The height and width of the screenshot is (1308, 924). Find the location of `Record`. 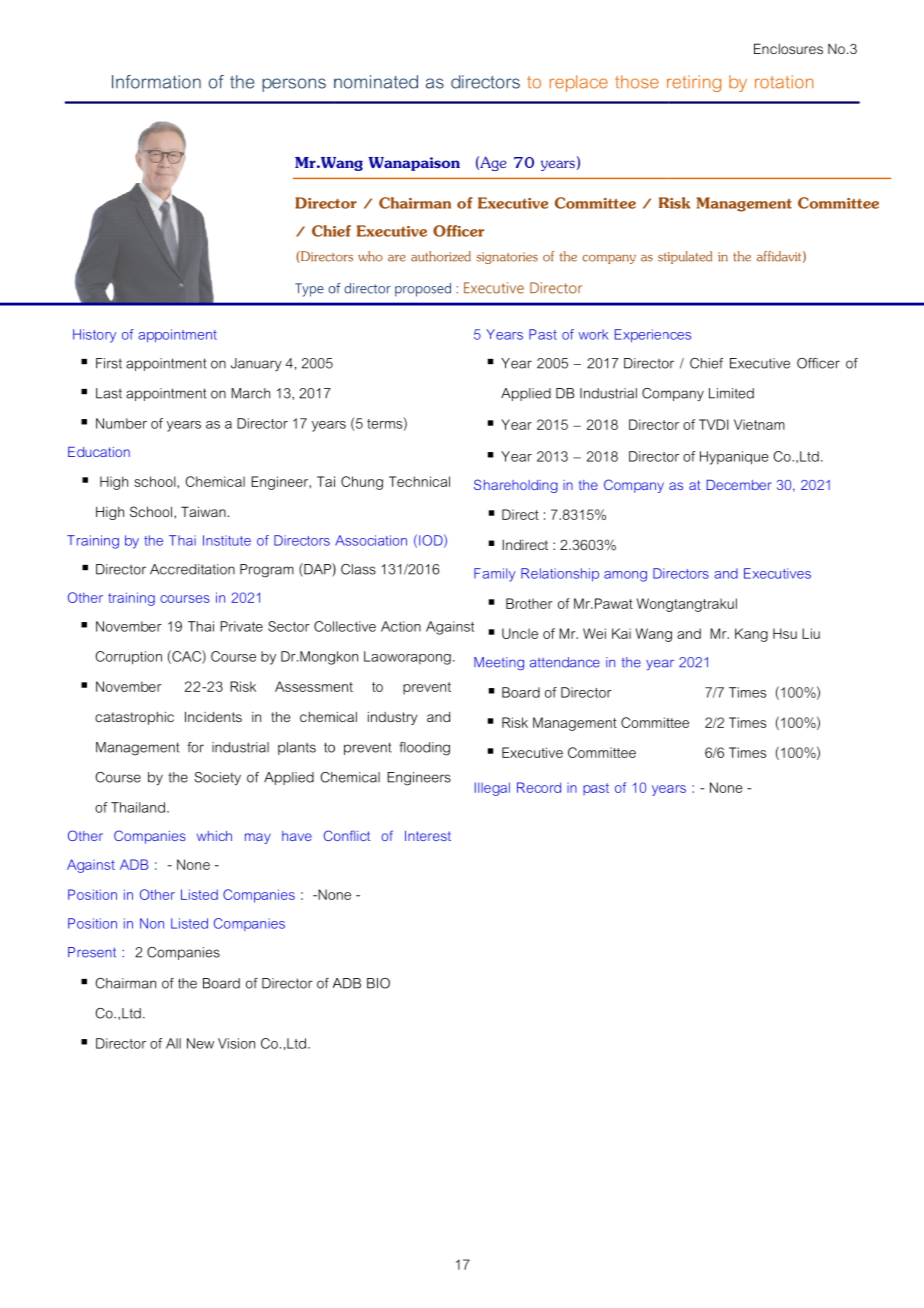

Record is located at coordinates (539, 787).
